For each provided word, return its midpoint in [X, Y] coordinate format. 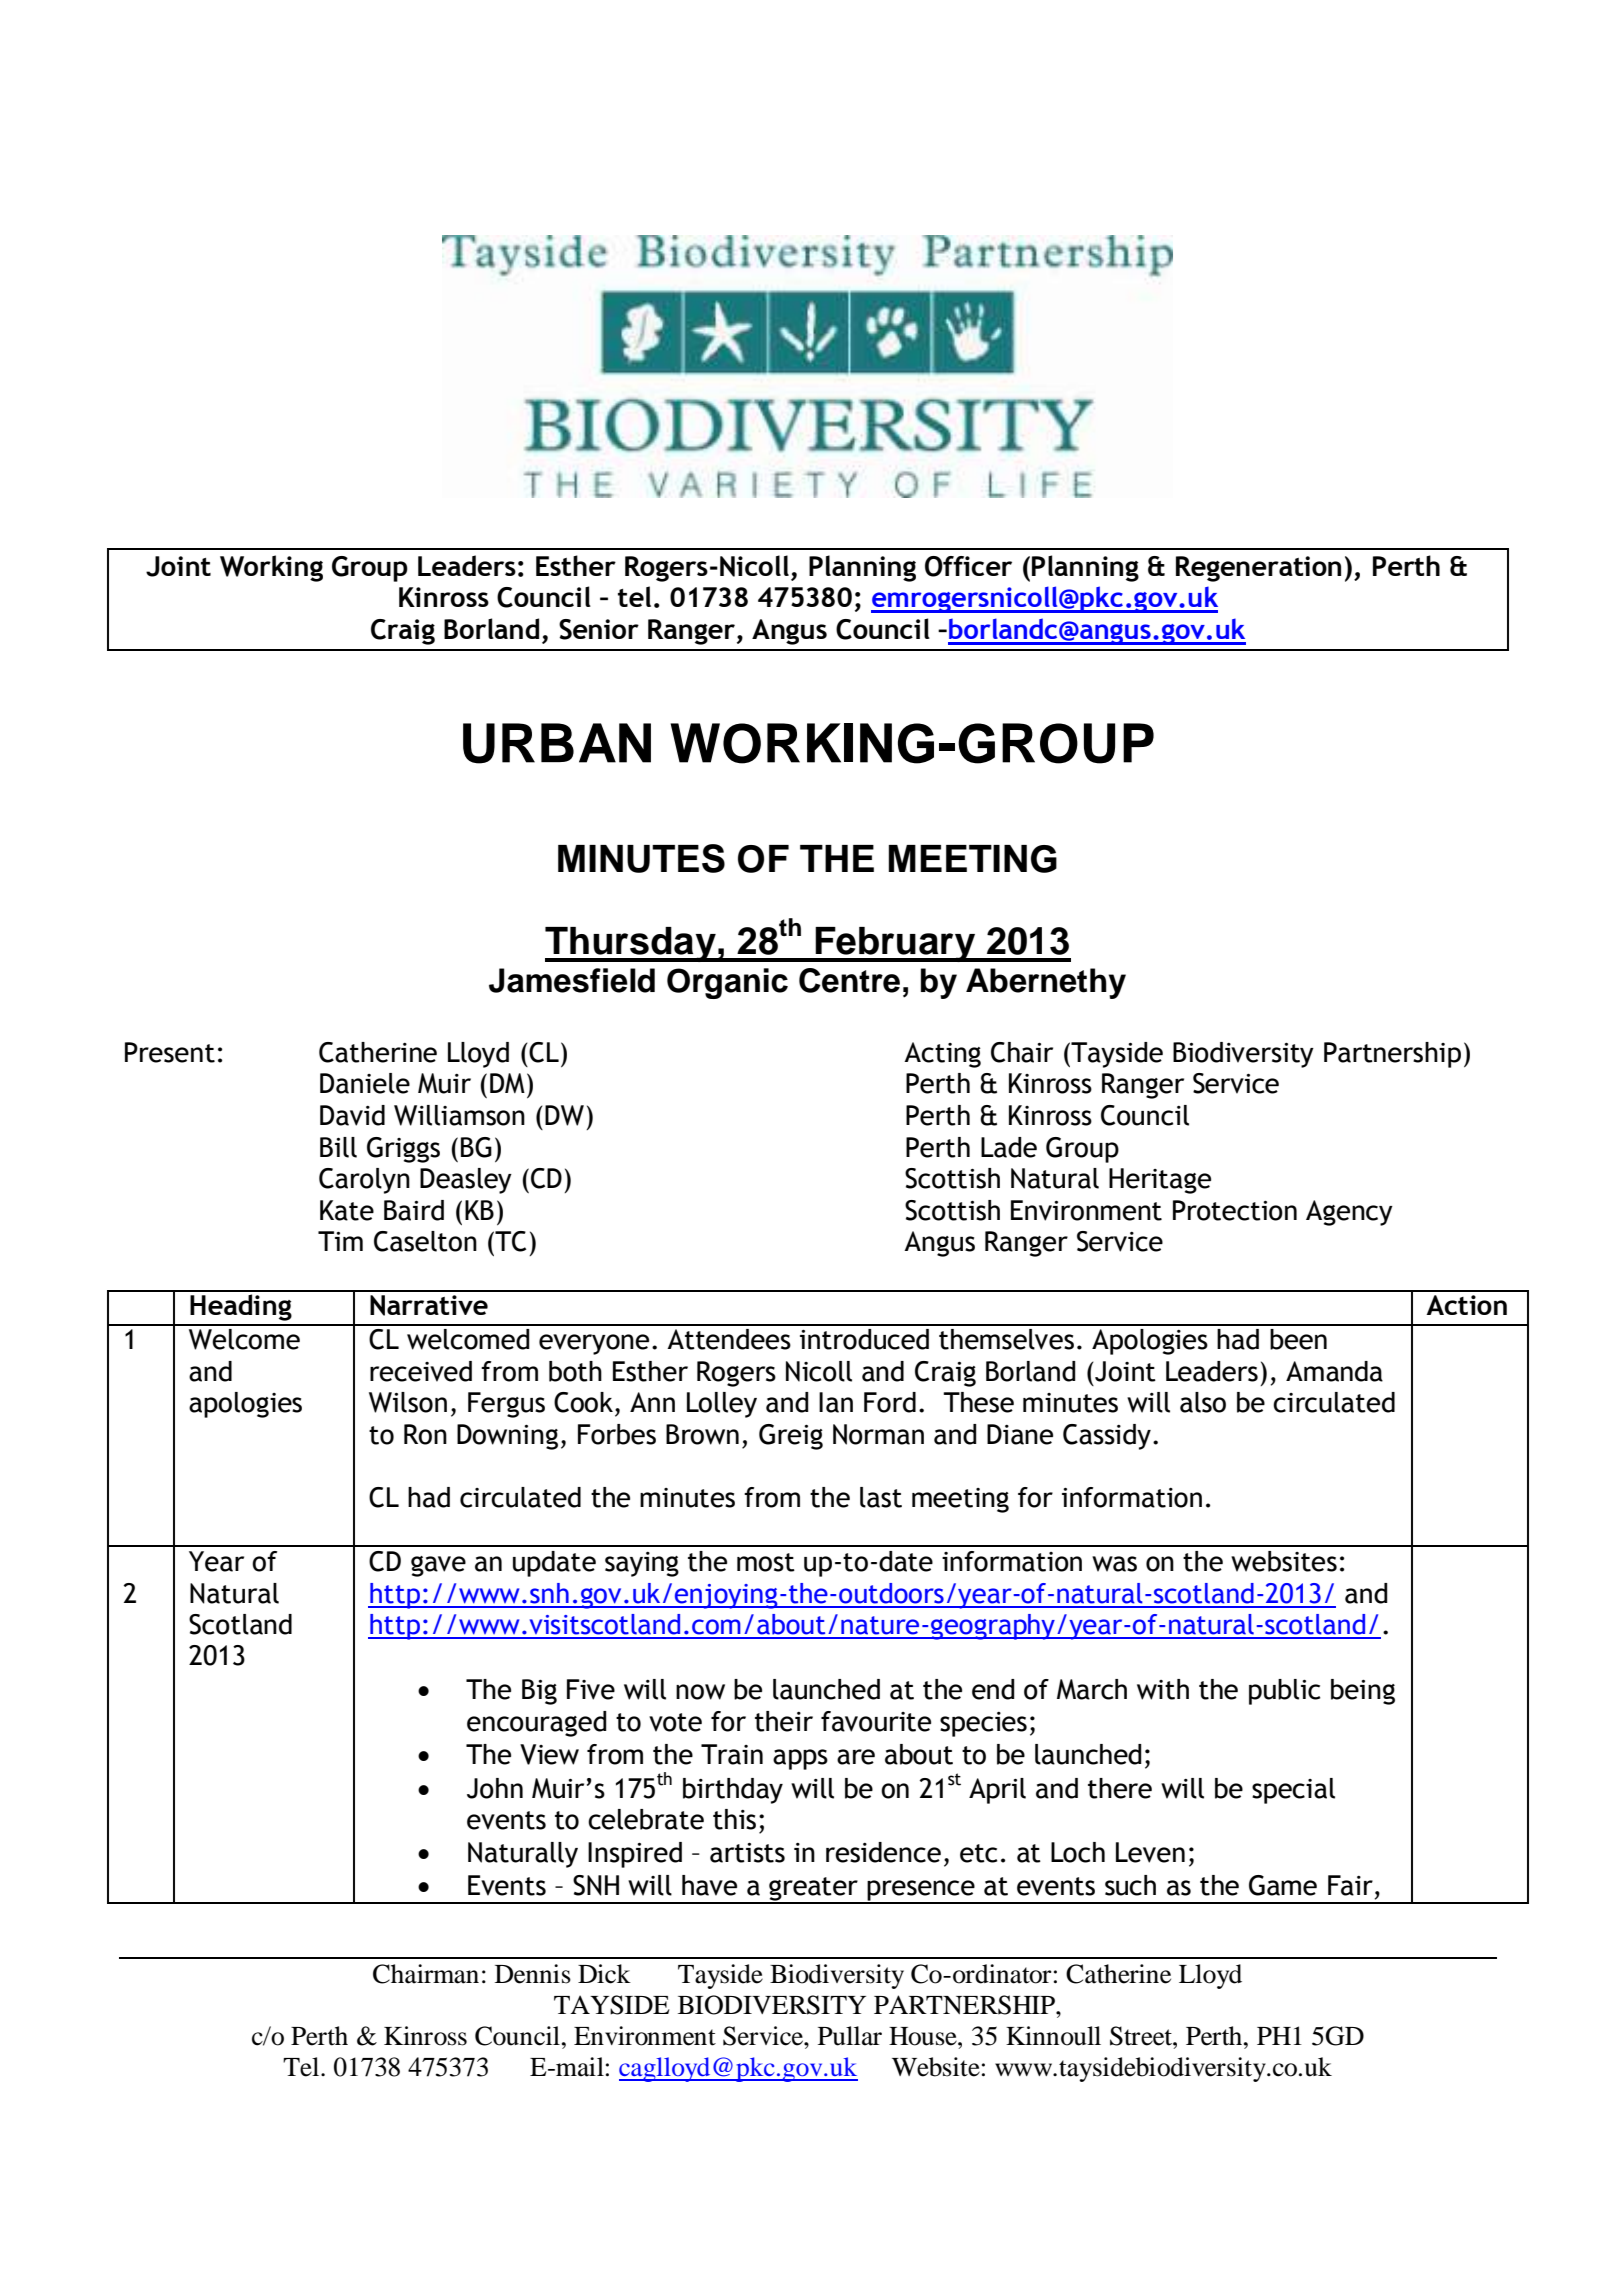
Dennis [533, 1974]
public [1284, 1692]
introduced [864, 1339]
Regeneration [1258, 569]
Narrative [429, 1305]
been [1298, 1339]
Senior [599, 629]
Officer [968, 566]
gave [438, 1566]
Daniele [365, 1083]
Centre [849, 980]
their [784, 1721]
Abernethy [1046, 983]
